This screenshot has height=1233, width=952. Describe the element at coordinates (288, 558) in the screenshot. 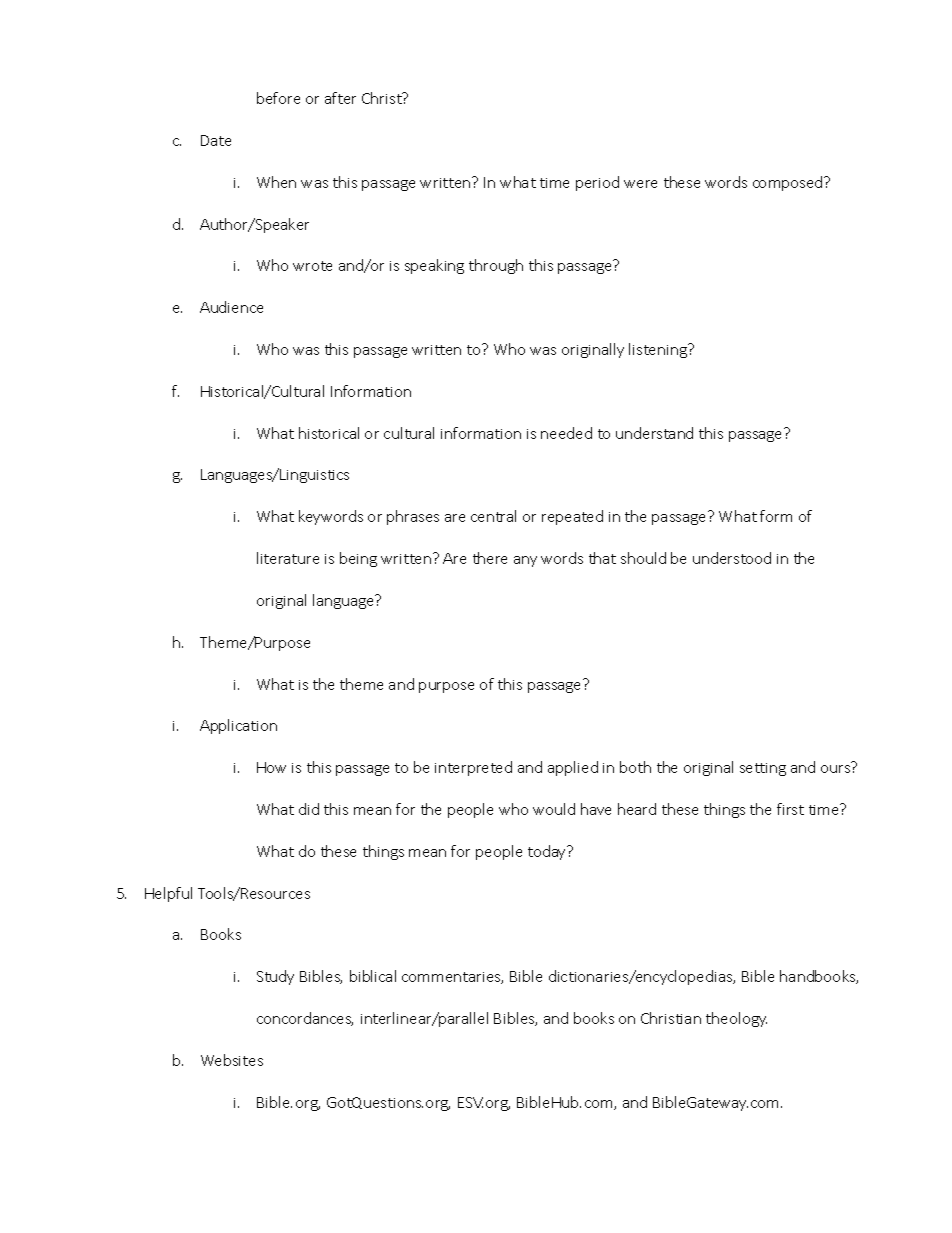

I see `literature` at that location.
